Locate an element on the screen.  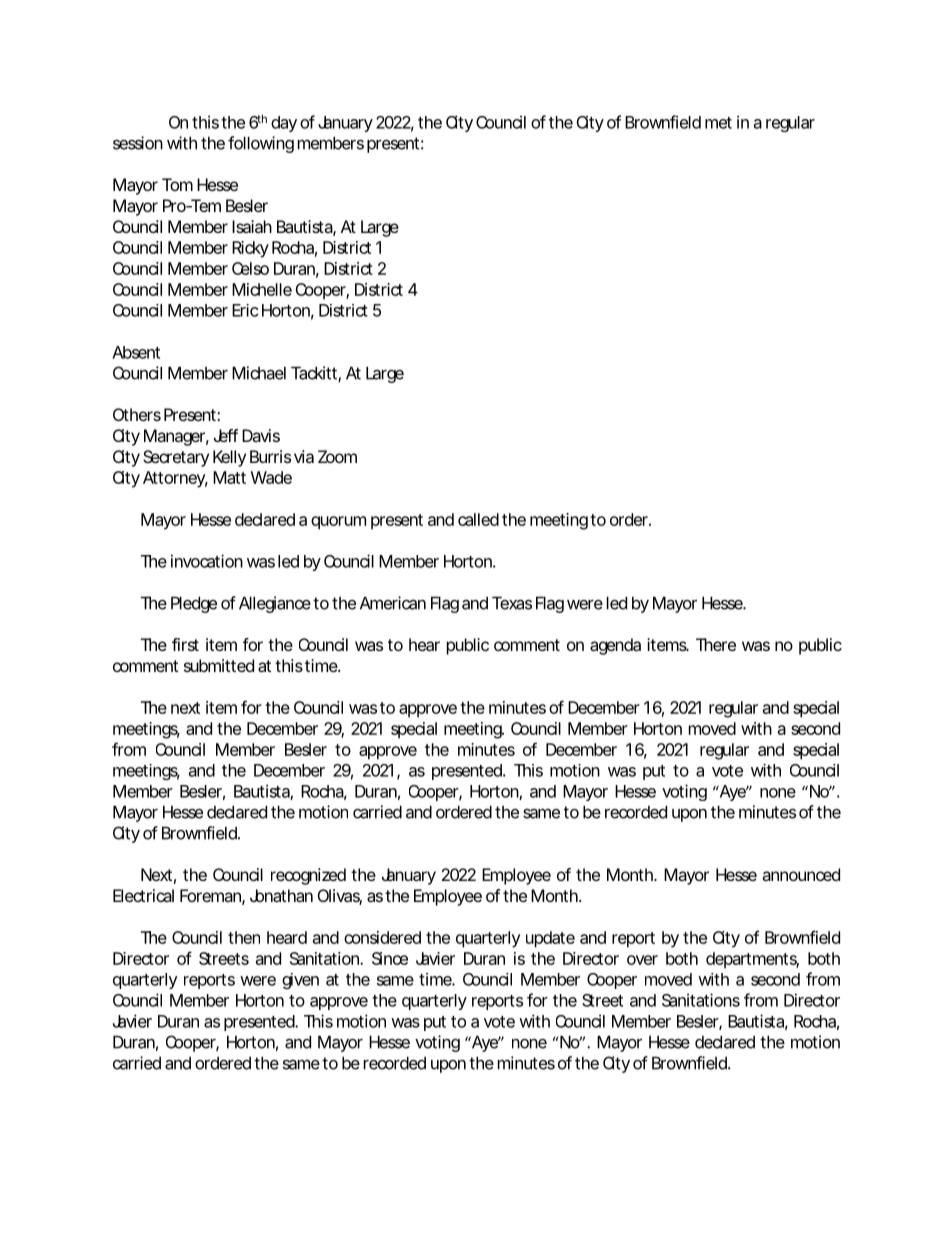
met is located at coordinates (718, 123).
